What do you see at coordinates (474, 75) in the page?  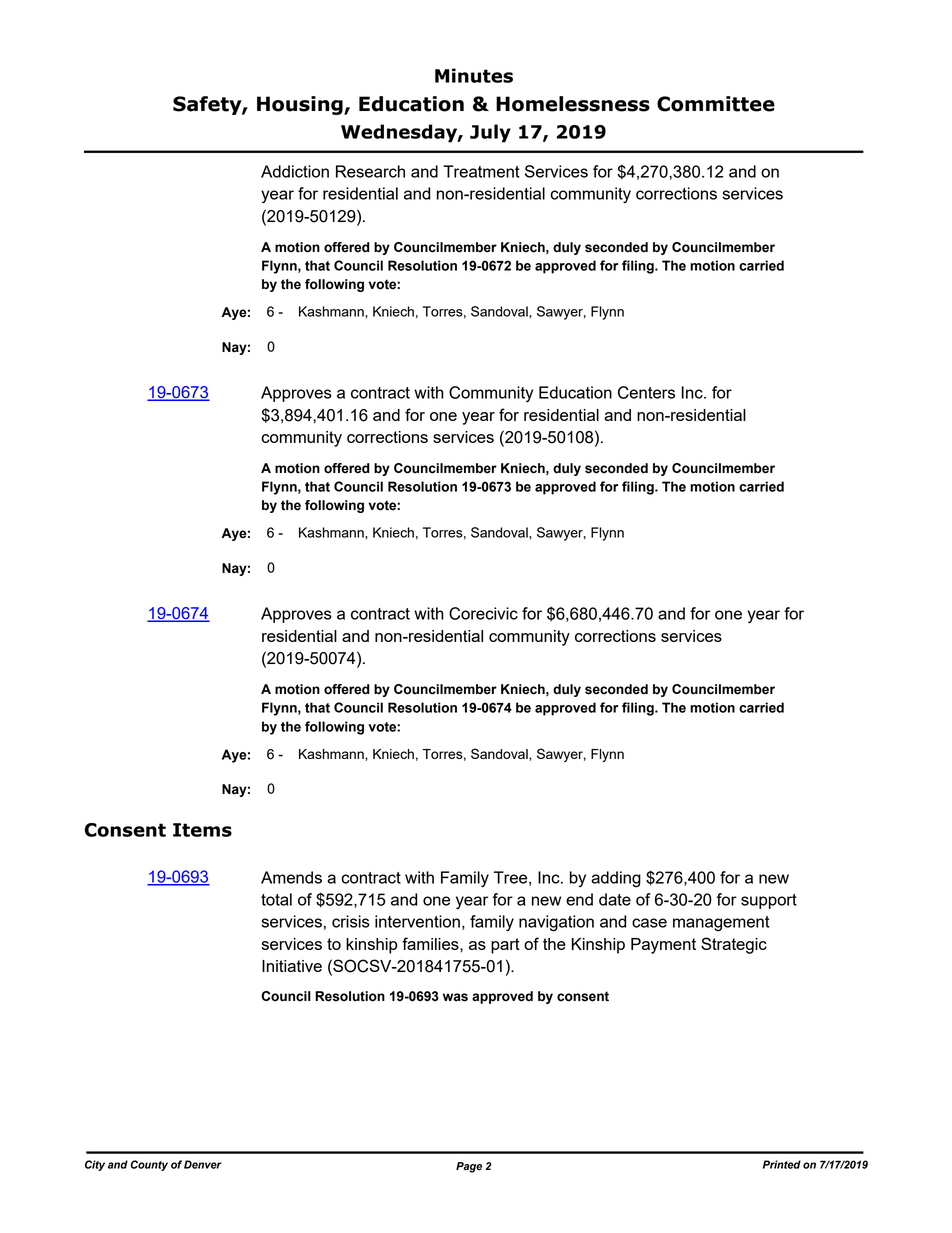 I see `Minutes` at bounding box center [474, 75].
